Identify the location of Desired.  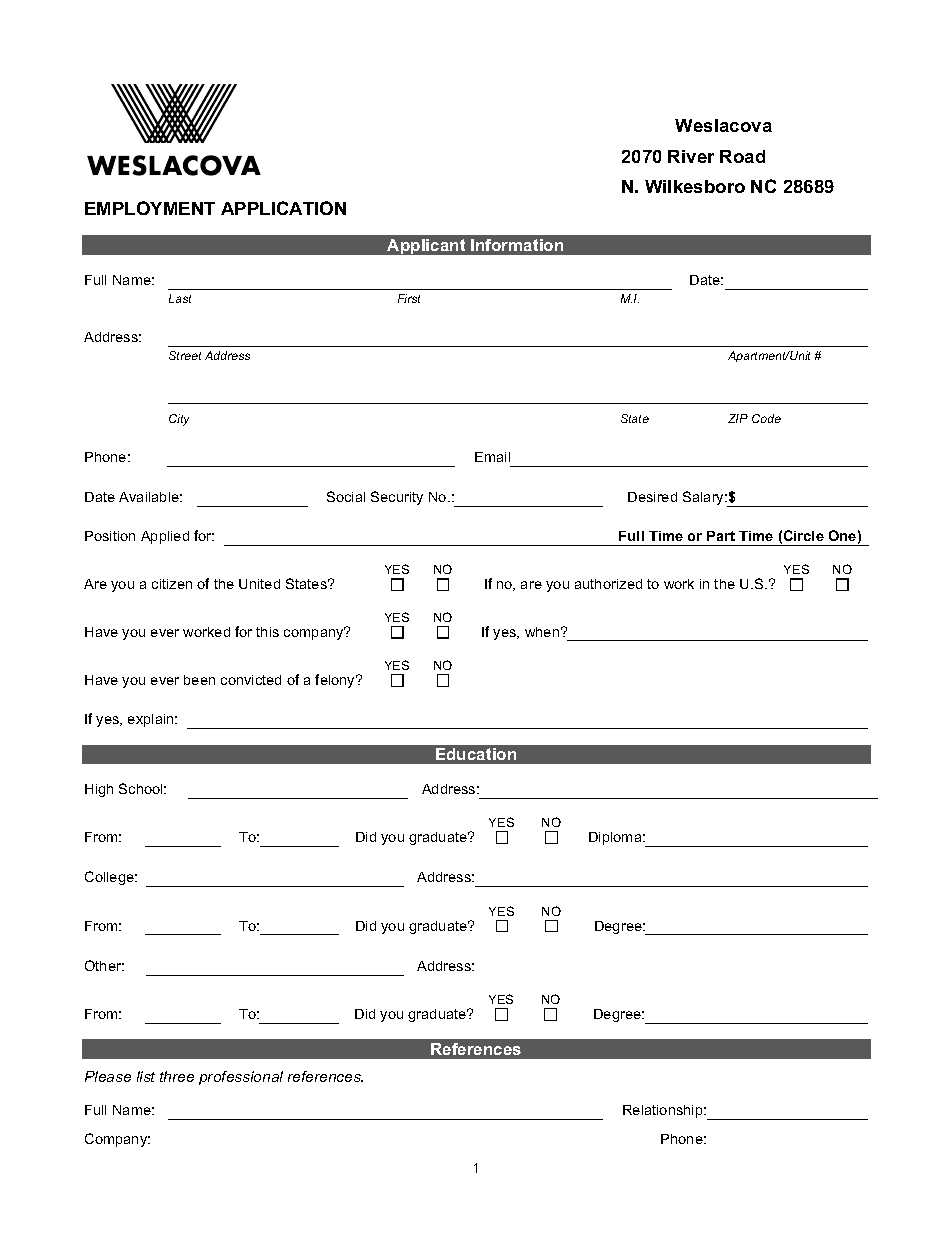
(652, 497).
